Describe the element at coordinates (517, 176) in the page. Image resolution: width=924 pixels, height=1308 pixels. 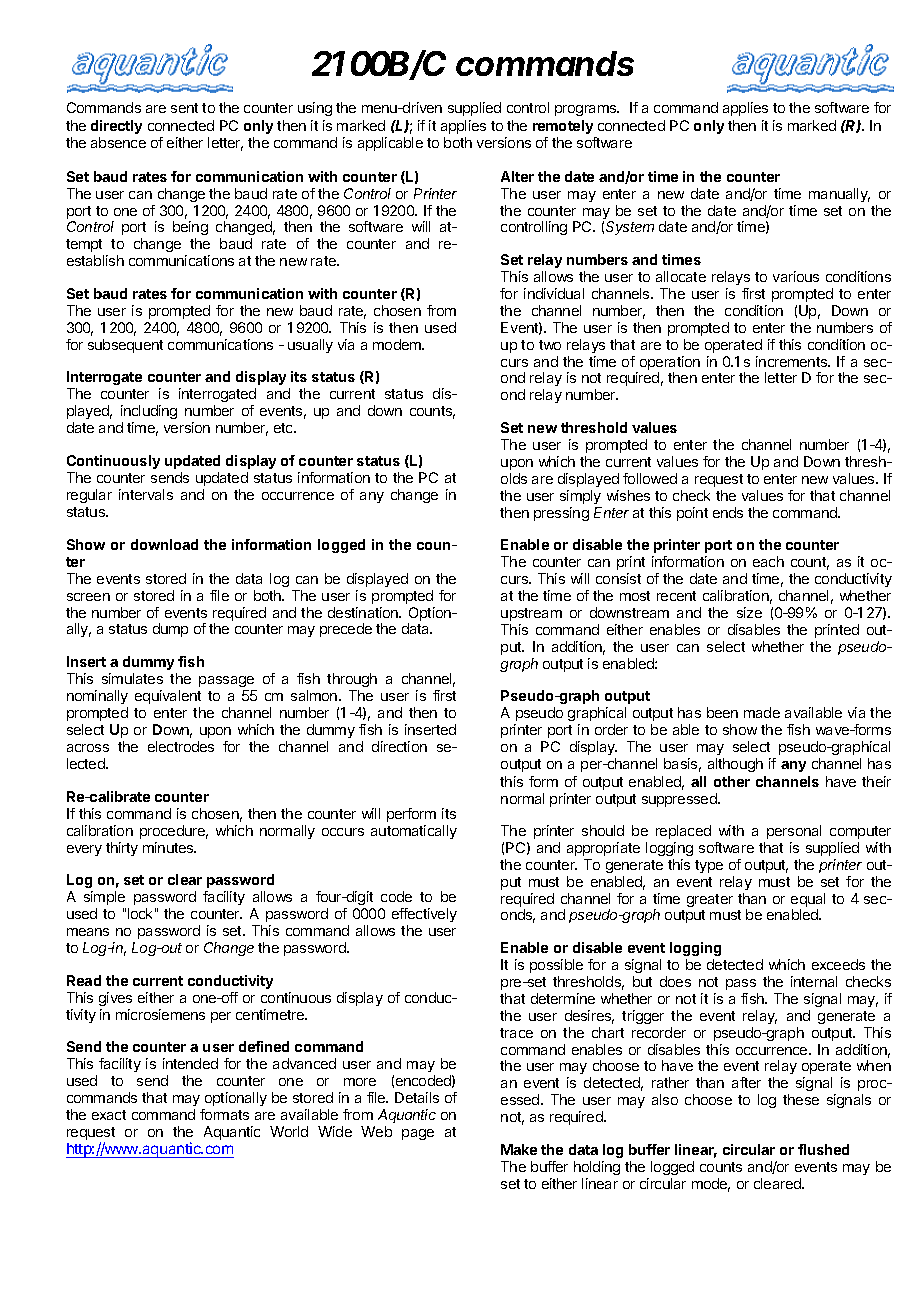
I see `Alter` at that location.
